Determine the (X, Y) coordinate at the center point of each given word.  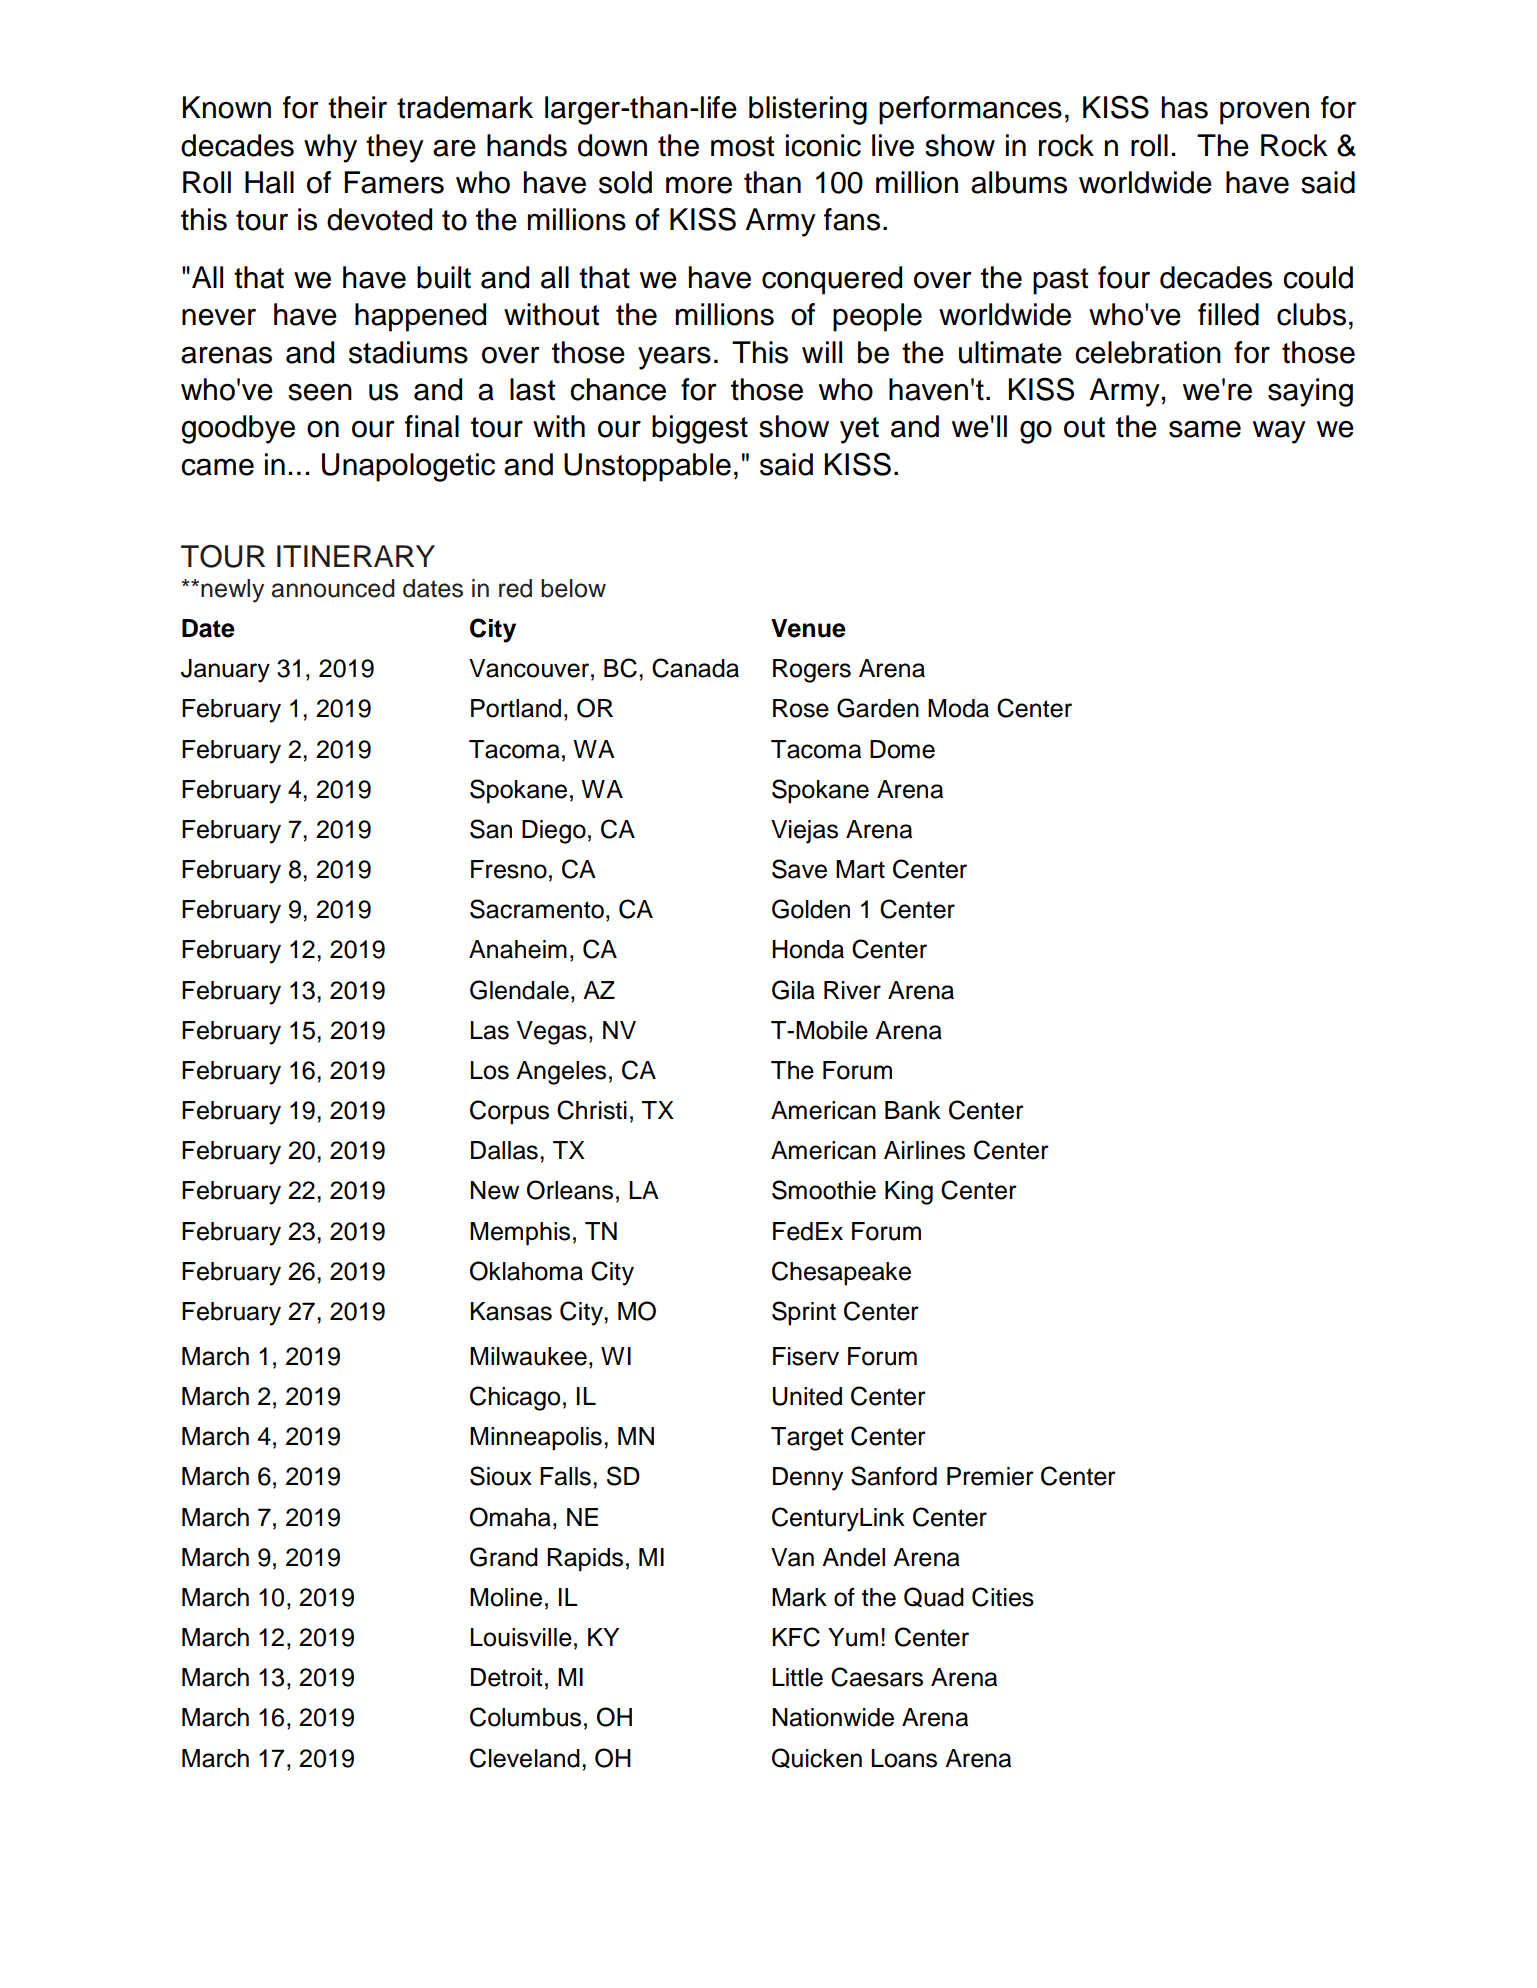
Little (797, 1677)
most (743, 146)
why (330, 148)
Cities (1003, 1597)
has (1185, 107)
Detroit (507, 1677)
